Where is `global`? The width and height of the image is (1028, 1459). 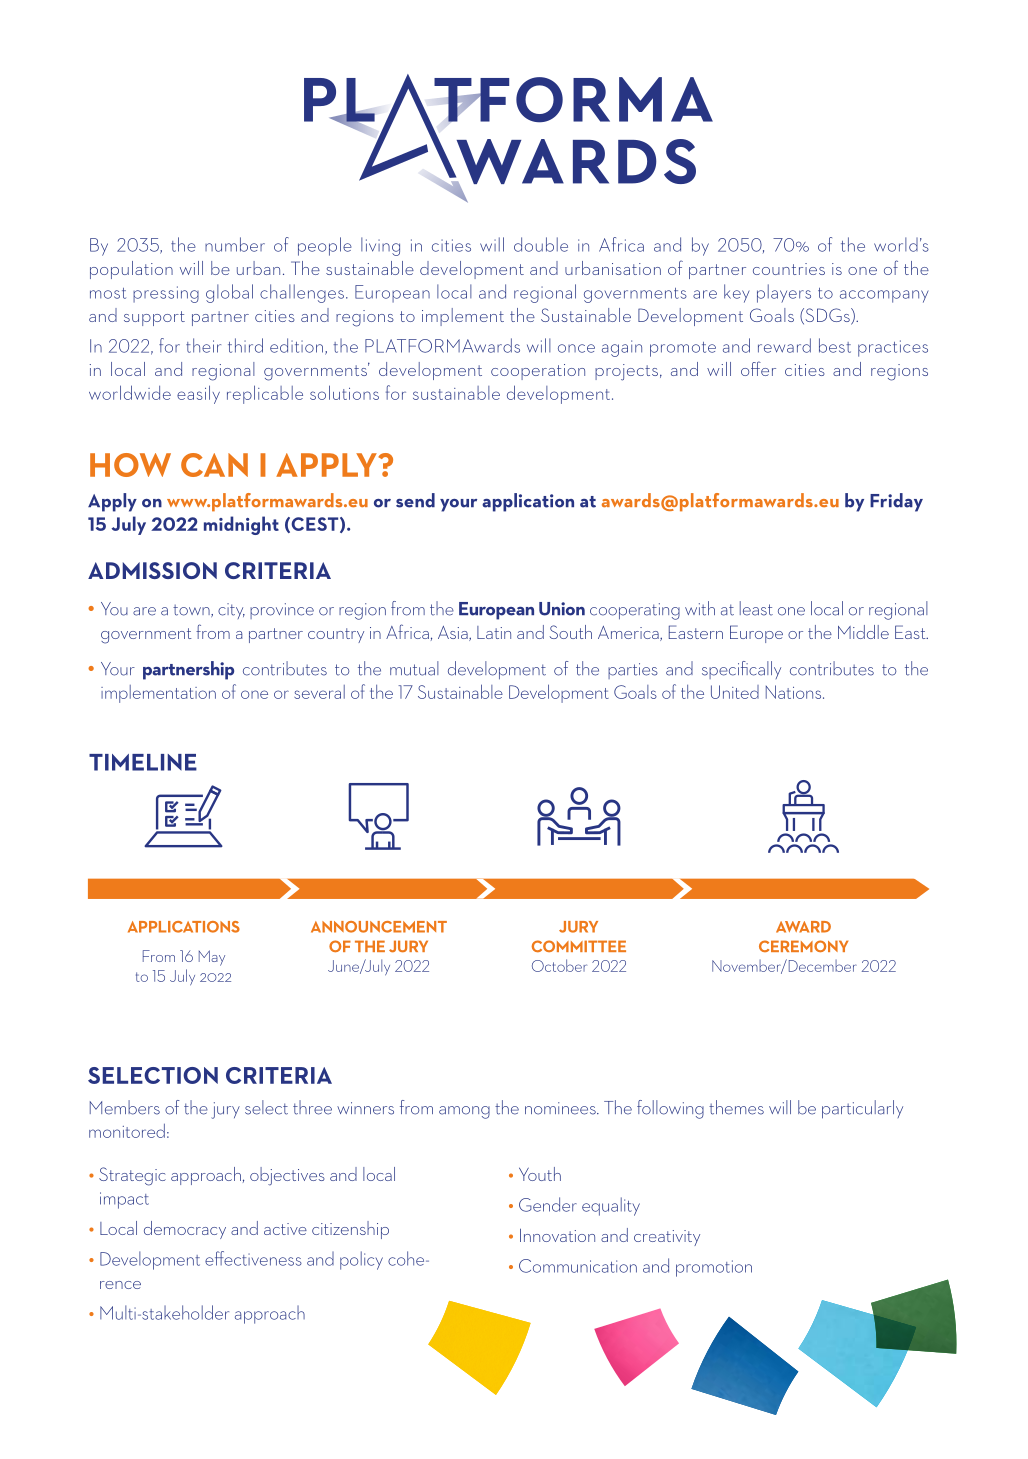
global is located at coordinates (229, 293).
